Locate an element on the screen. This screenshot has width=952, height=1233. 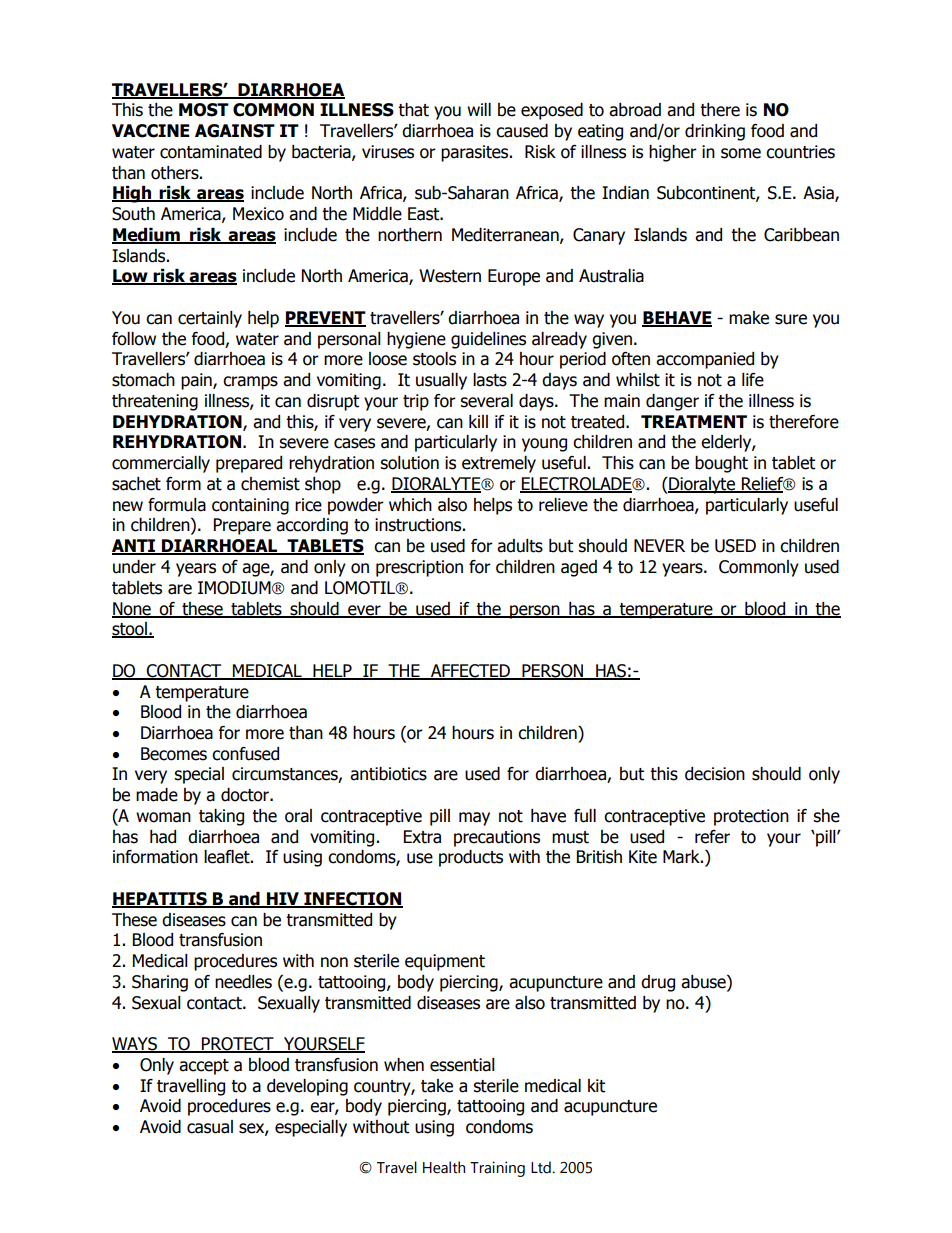
extremely is located at coordinates (499, 464).
